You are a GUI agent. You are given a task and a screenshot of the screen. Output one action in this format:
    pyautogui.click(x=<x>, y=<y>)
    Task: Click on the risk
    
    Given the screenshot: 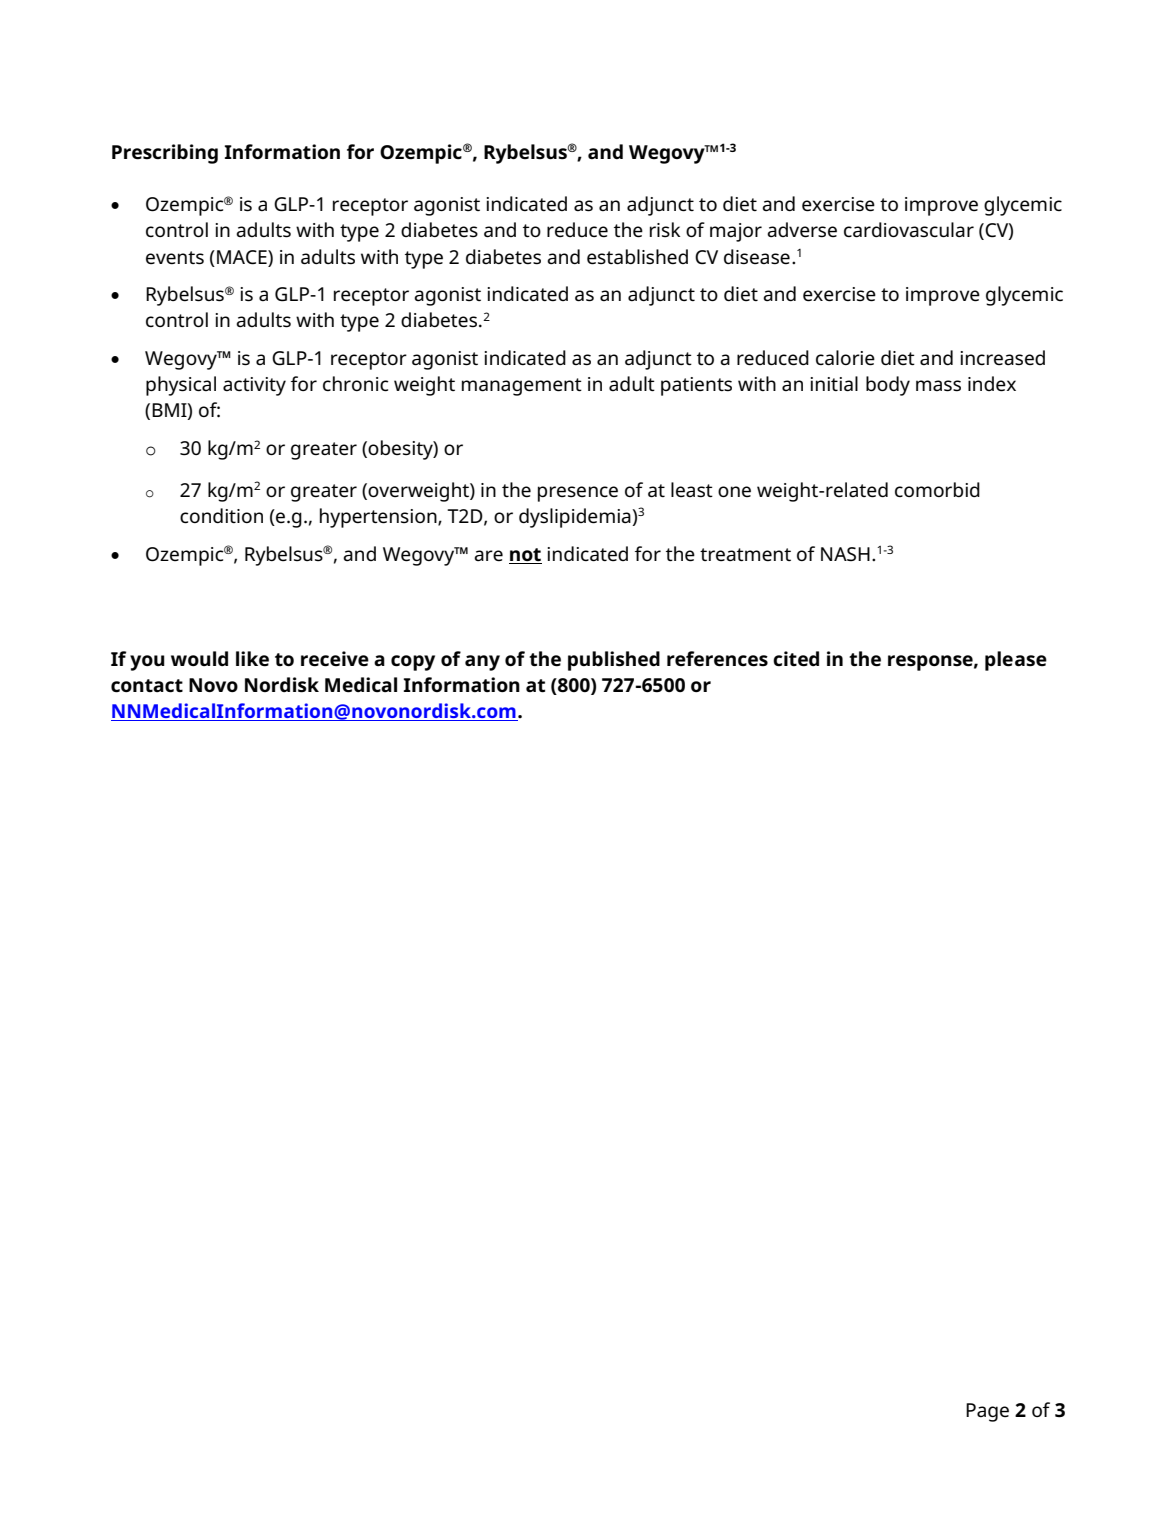 What is the action you would take?
    pyautogui.click(x=665, y=229)
